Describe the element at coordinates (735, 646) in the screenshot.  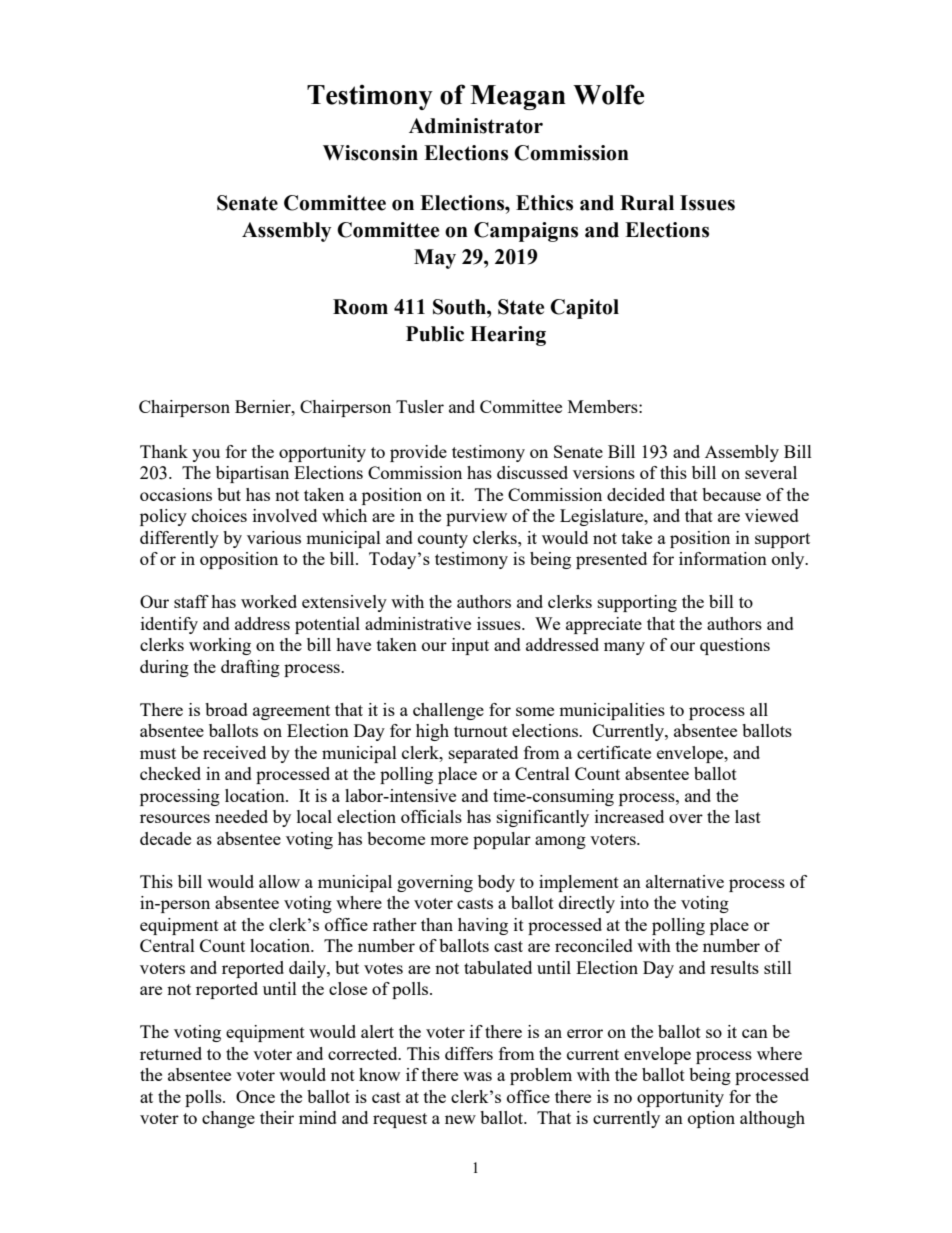
I see `questions` at that location.
